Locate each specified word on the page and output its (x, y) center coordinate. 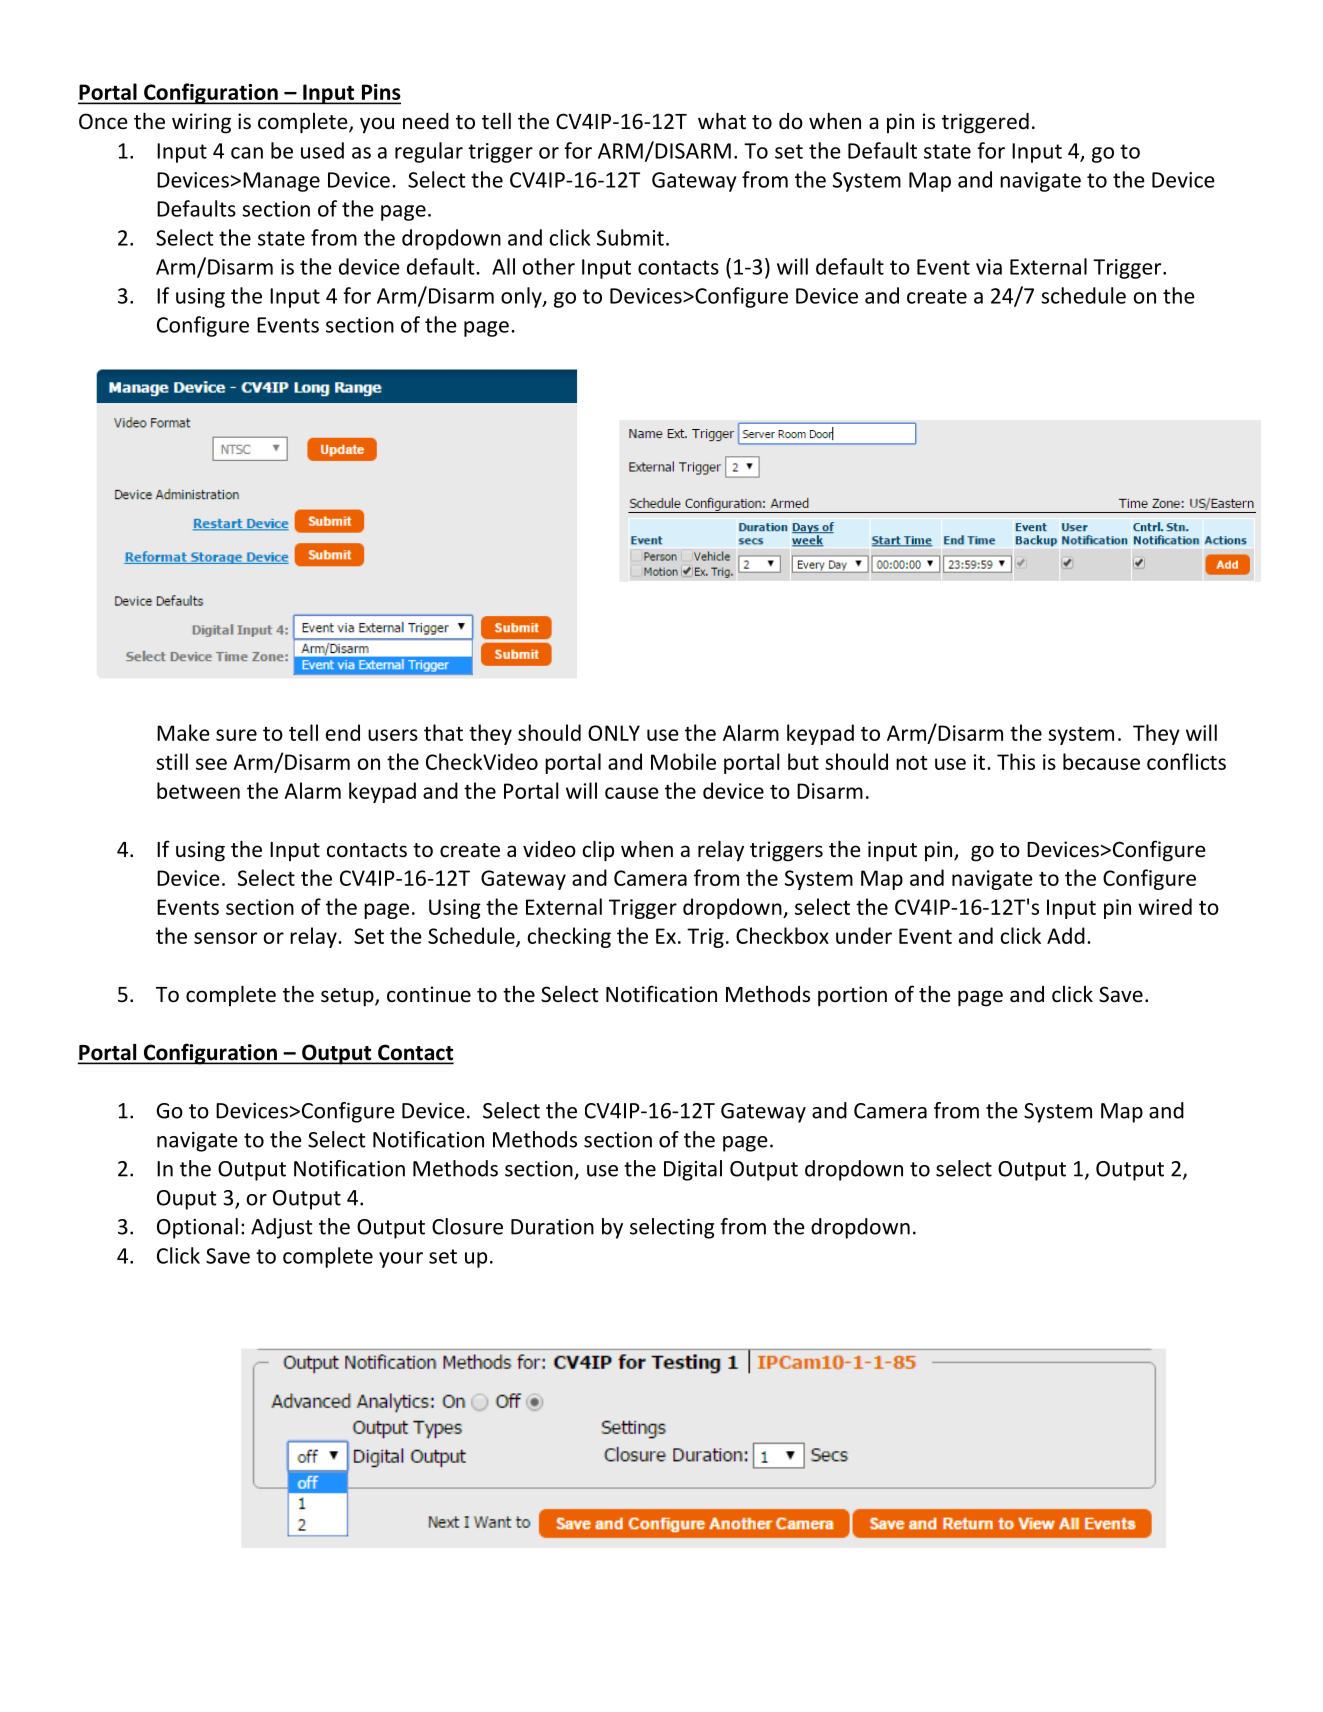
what (722, 120)
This (1016, 761)
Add (1066, 935)
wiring (201, 123)
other (549, 266)
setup (348, 997)
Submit (630, 237)
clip (598, 851)
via (989, 267)
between (198, 790)
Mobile (683, 761)
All (503, 266)
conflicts (1186, 761)
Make (183, 732)
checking (569, 937)
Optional (197, 1228)
